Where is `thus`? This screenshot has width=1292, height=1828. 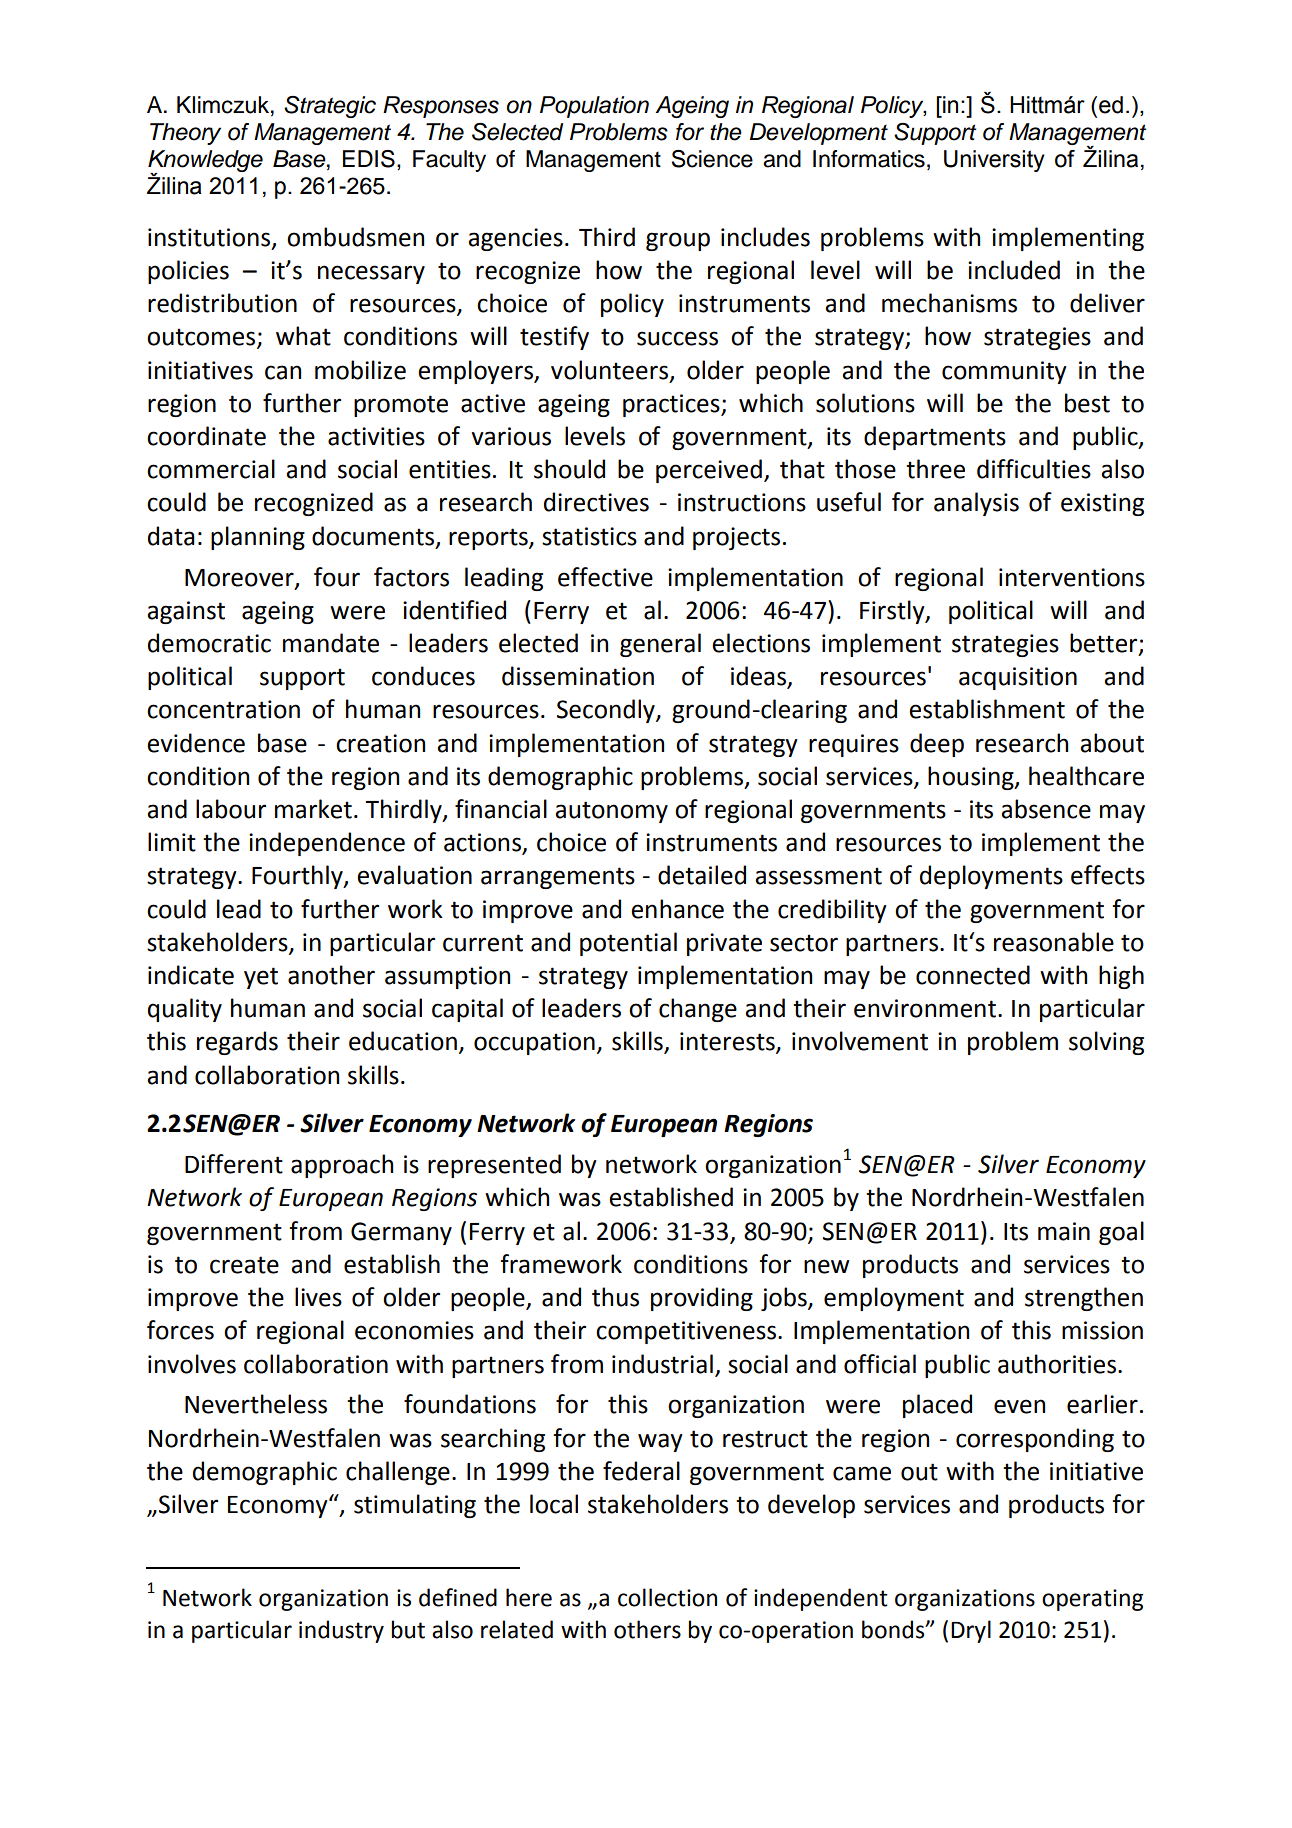
thus is located at coordinates (615, 1297).
